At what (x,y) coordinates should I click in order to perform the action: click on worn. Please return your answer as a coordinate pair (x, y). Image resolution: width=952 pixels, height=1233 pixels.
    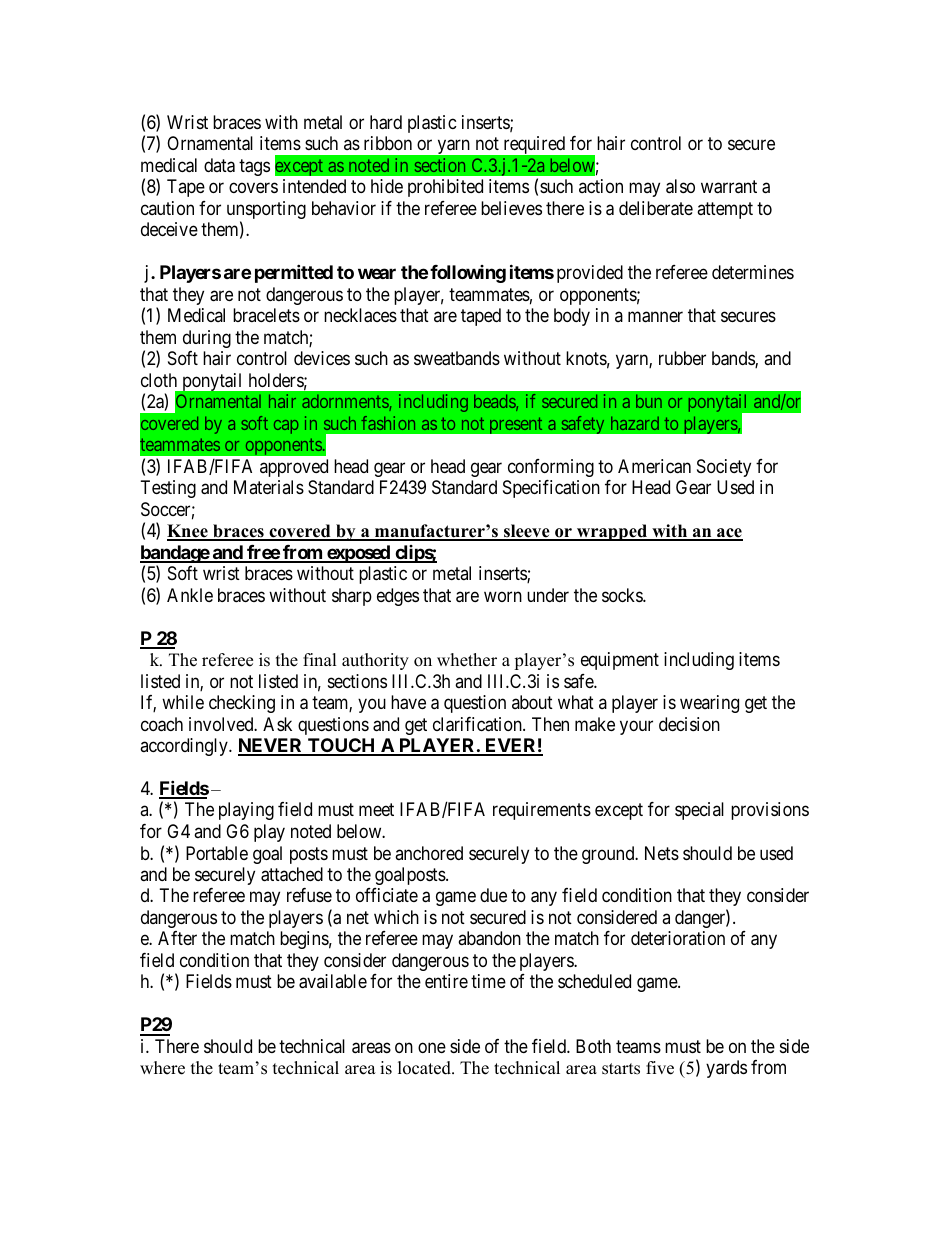
    Looking at the image, I should click on (503, 596).
